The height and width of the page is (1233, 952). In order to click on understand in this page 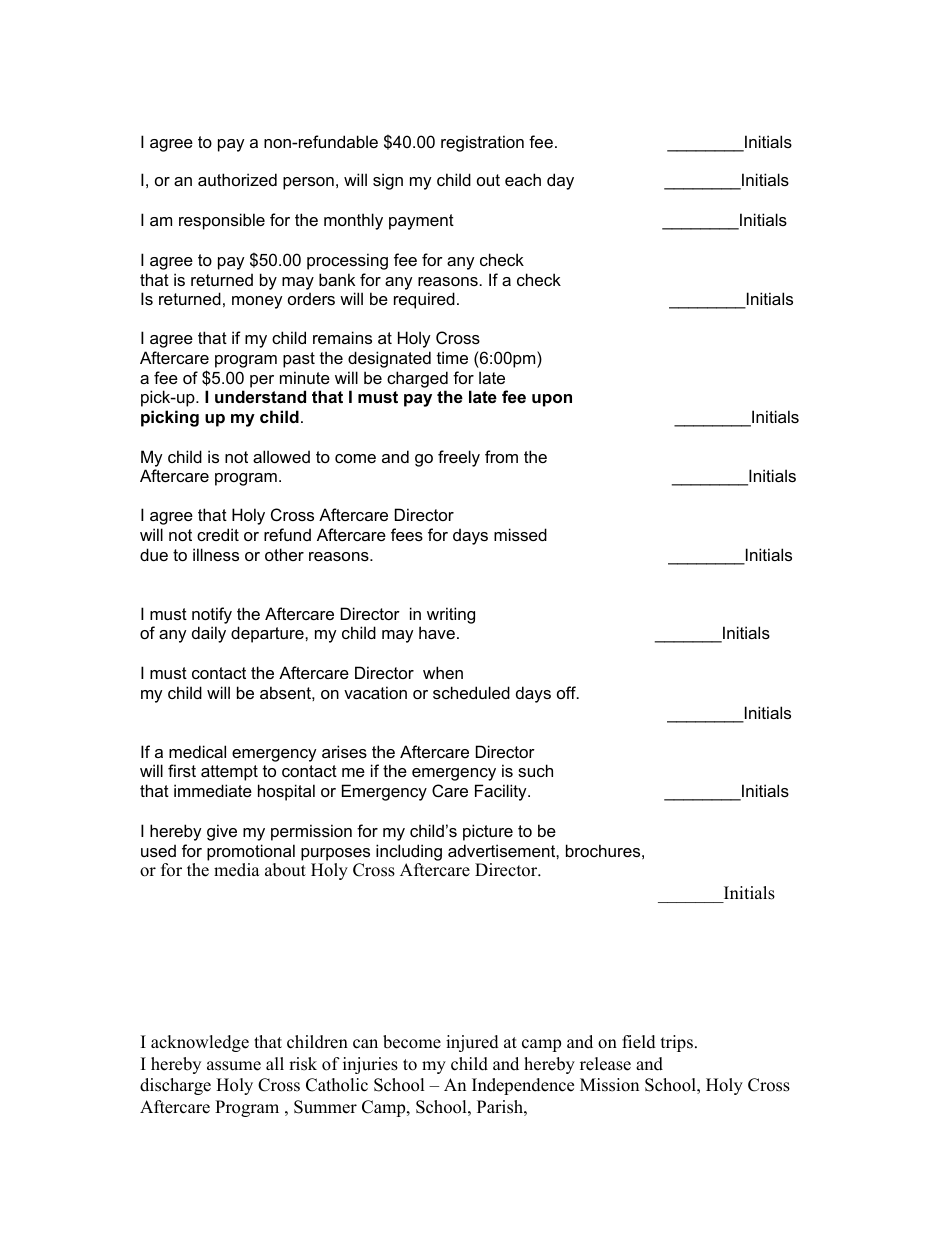, I will do `click(260, 396)`.
